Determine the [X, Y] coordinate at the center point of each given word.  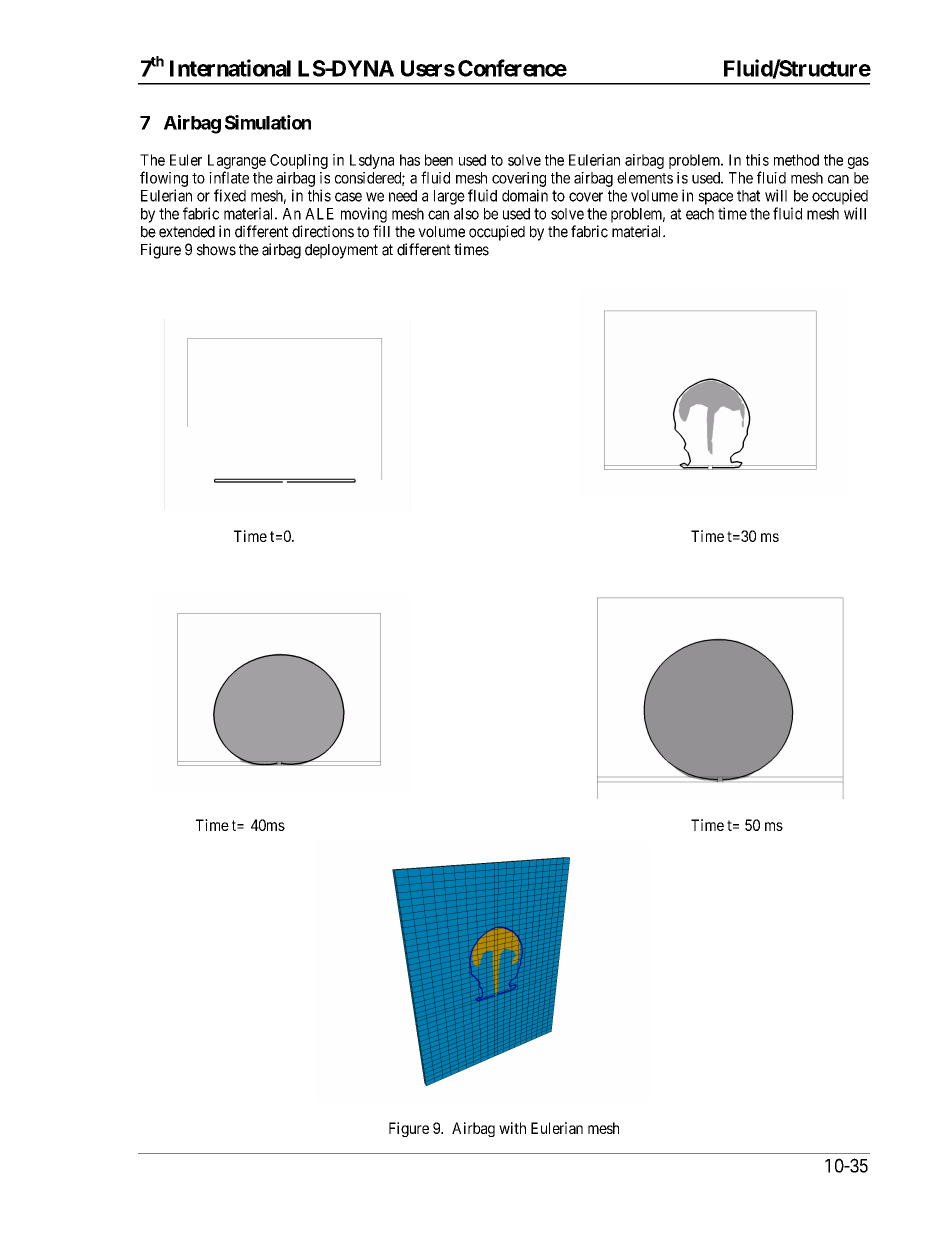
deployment [341, 251]
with [512, 1128]
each [700, 214]
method [796, 160]
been [439, 160]
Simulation [268, 122]
